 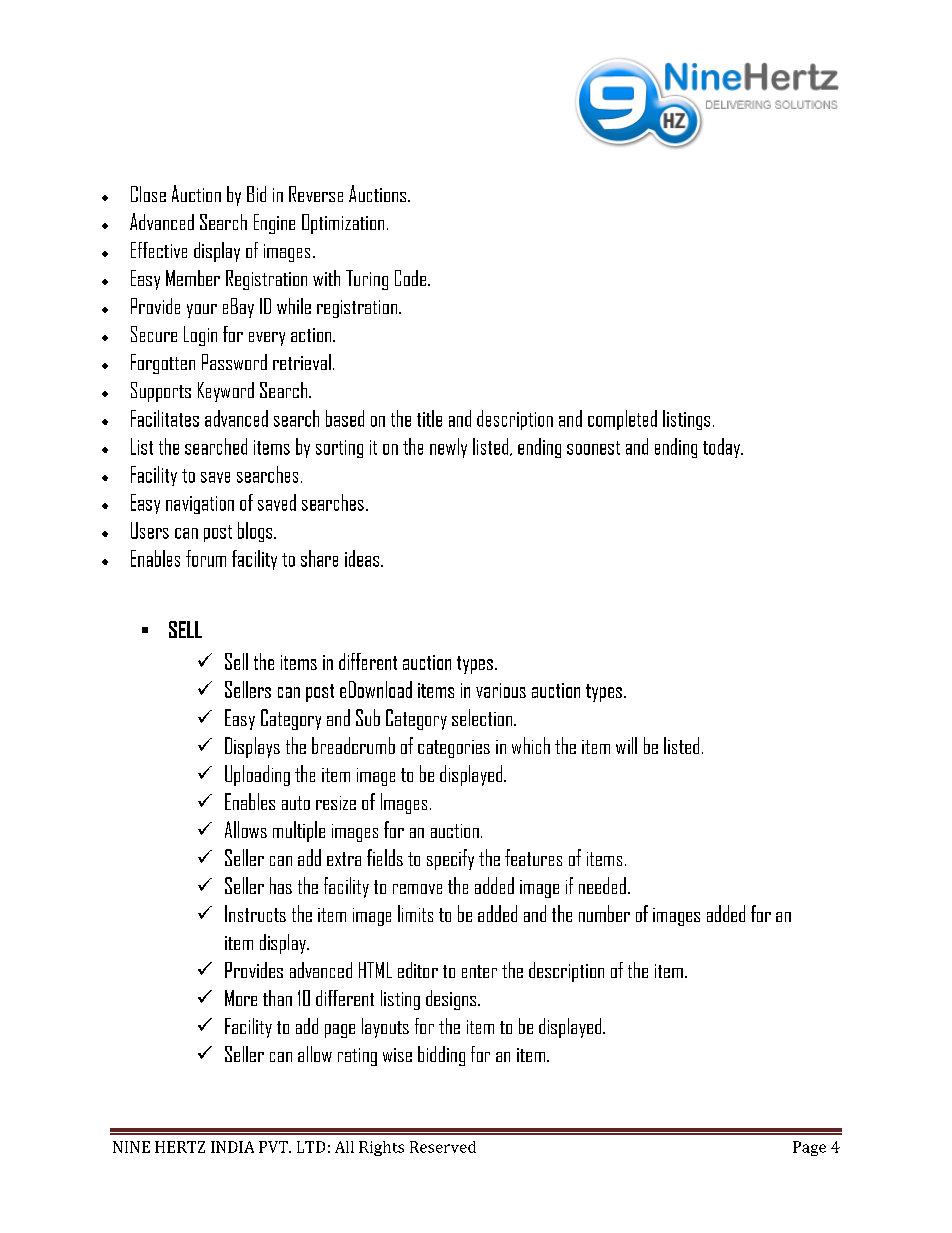 I want to click on forum, so click(x=206, y=558).
